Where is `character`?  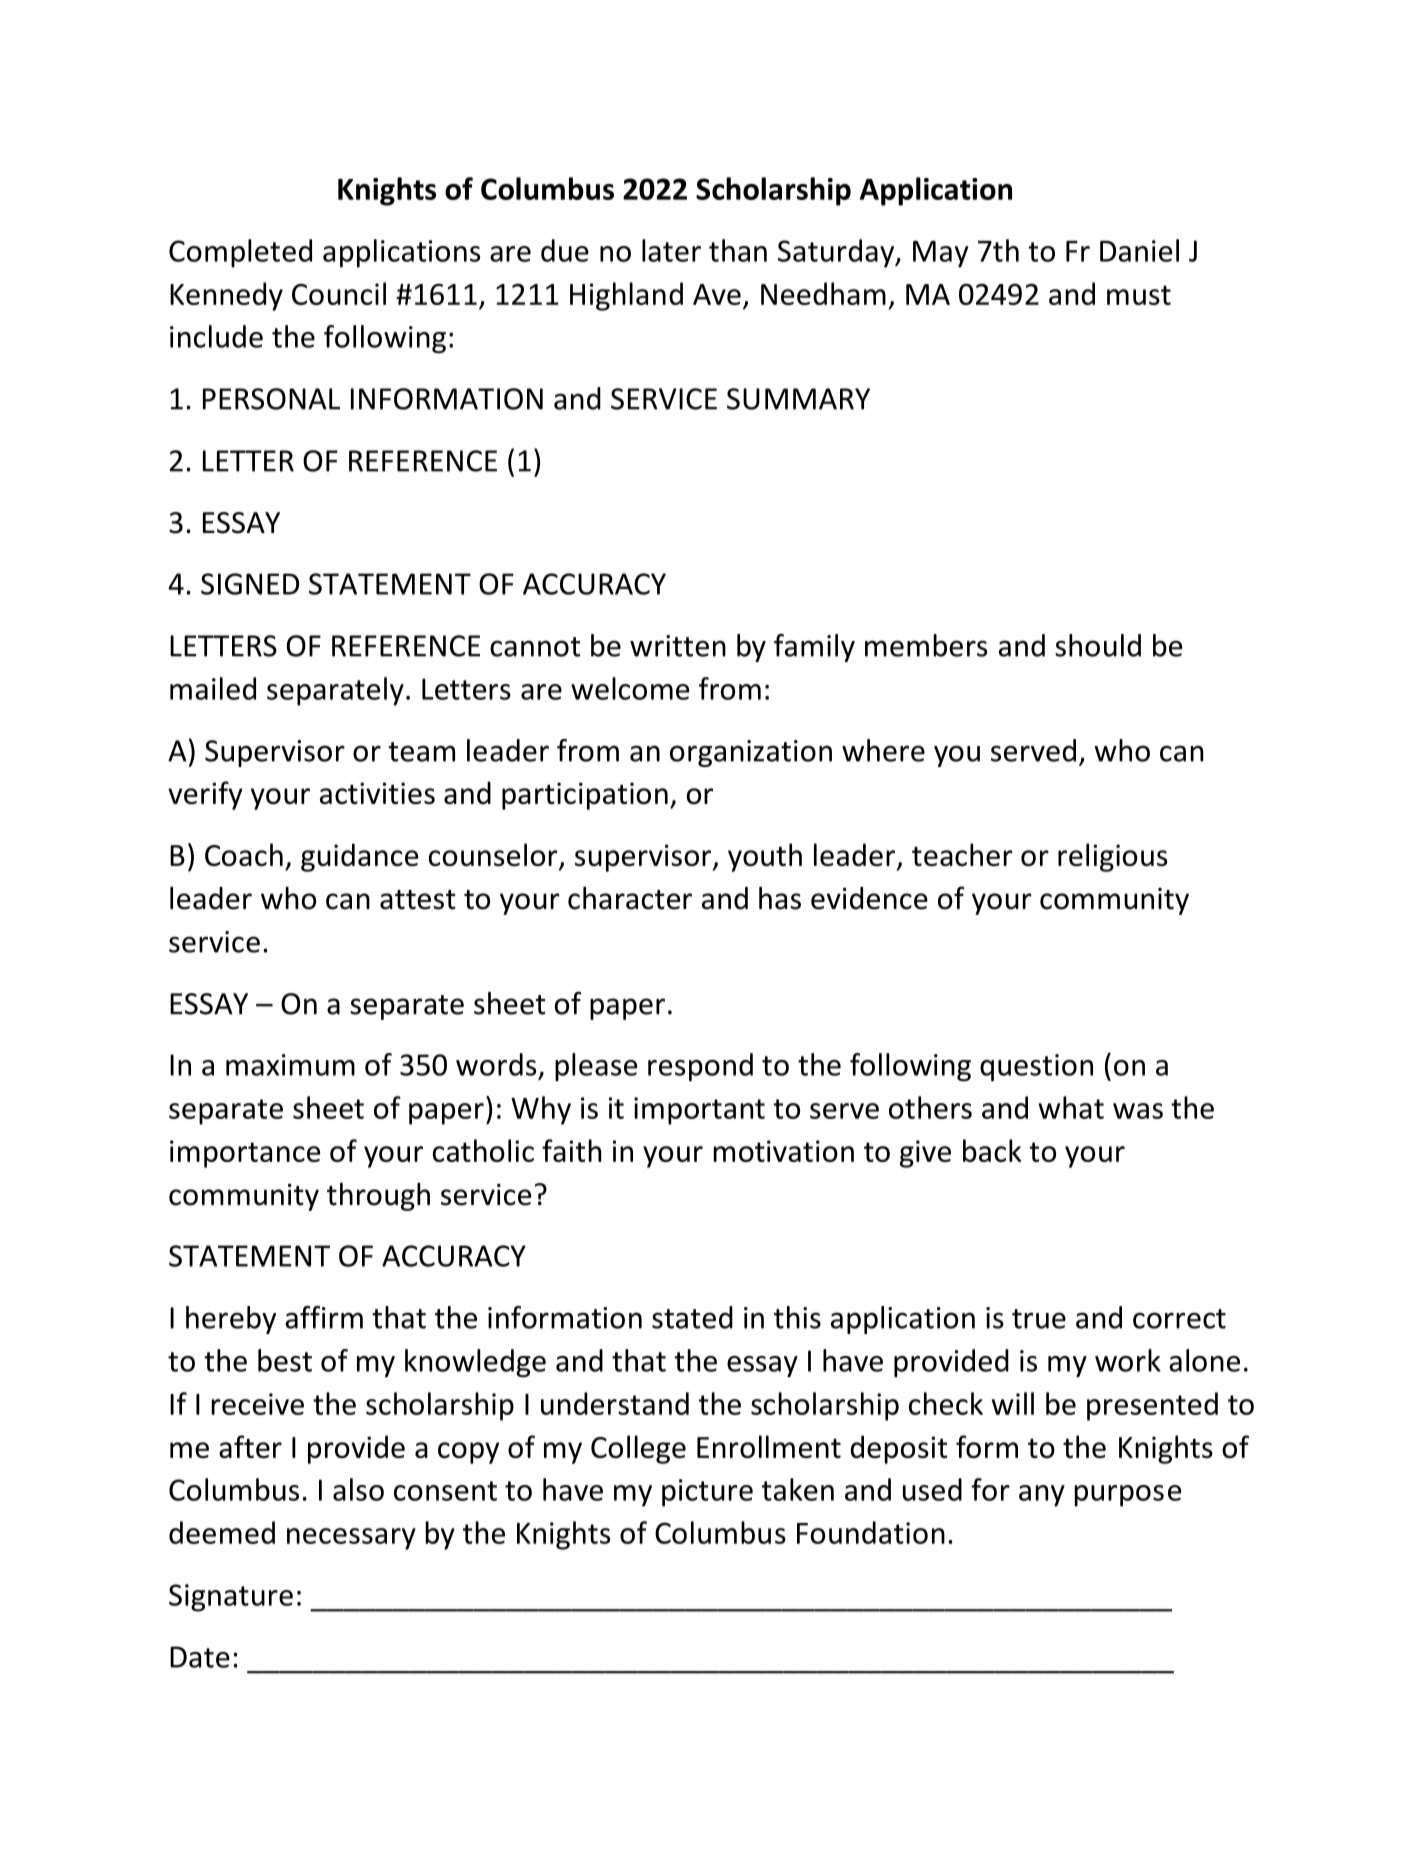 character is located at coordinates (630, 898).
